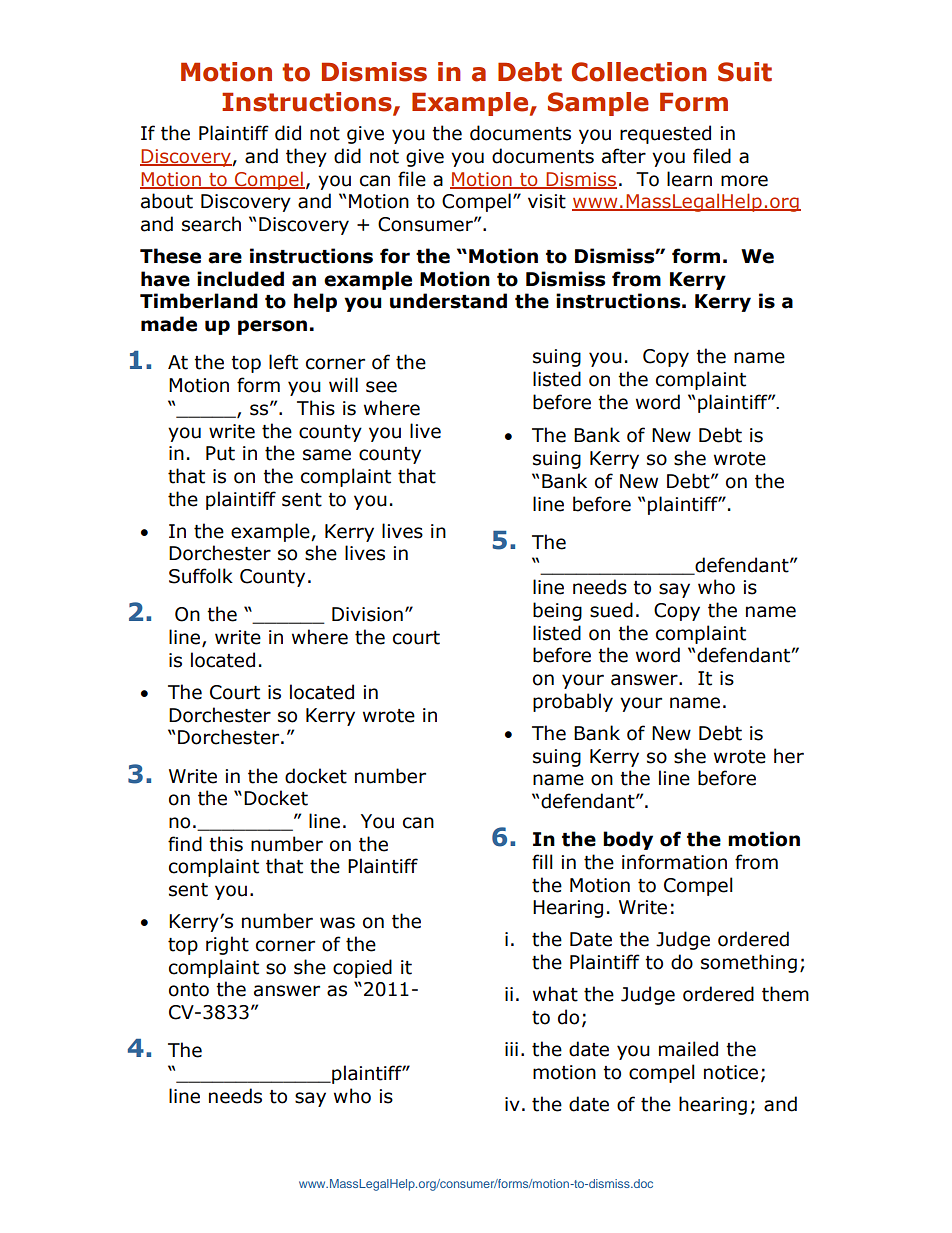 The height and width of the page is (1233, 952). What do you see at coordinates (745, 72) in the page?
I see `Suit` at bounding box center [745, 72].
